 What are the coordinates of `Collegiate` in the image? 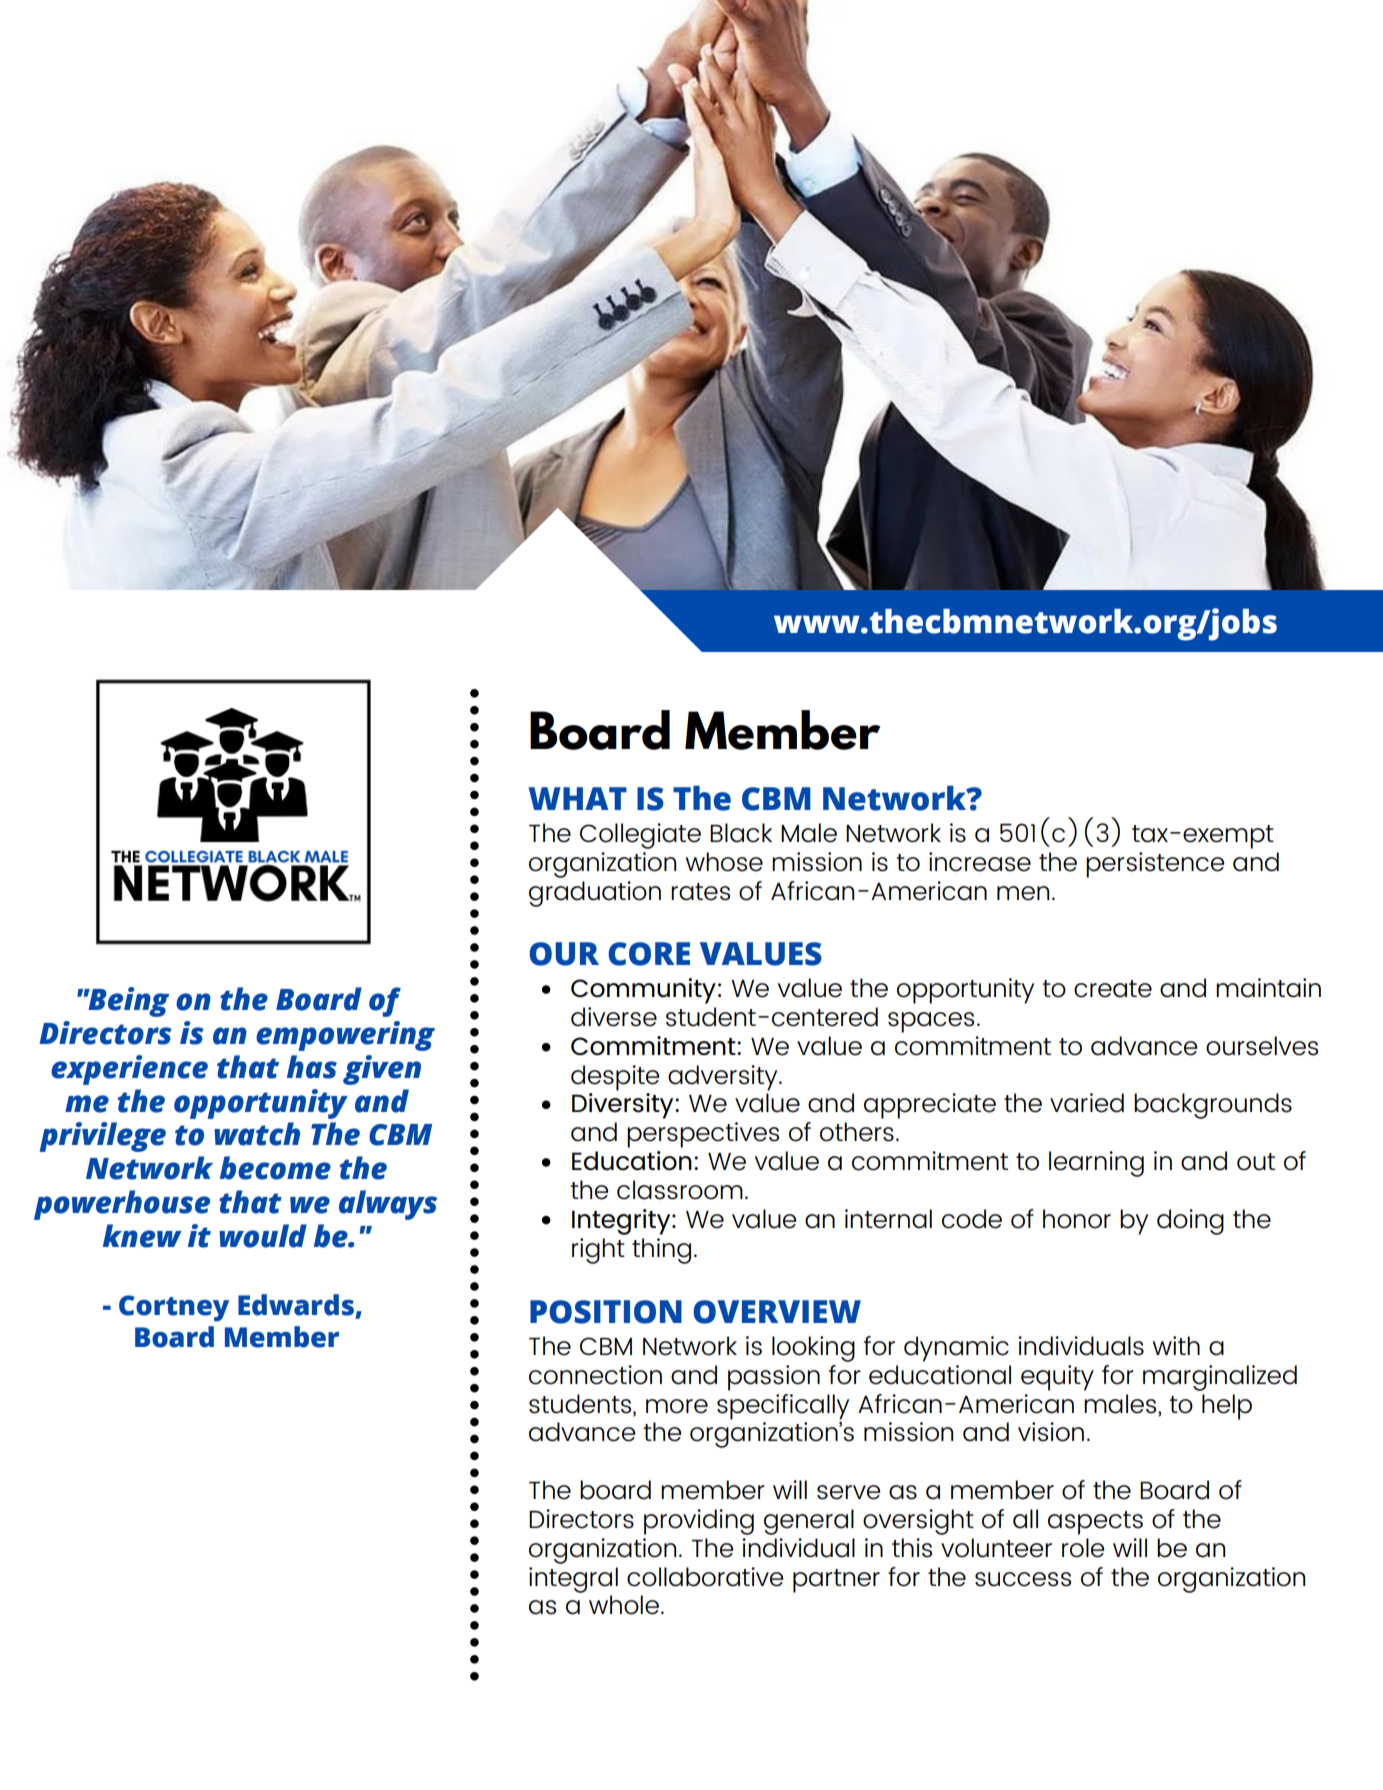 It's located at (640, 836).
